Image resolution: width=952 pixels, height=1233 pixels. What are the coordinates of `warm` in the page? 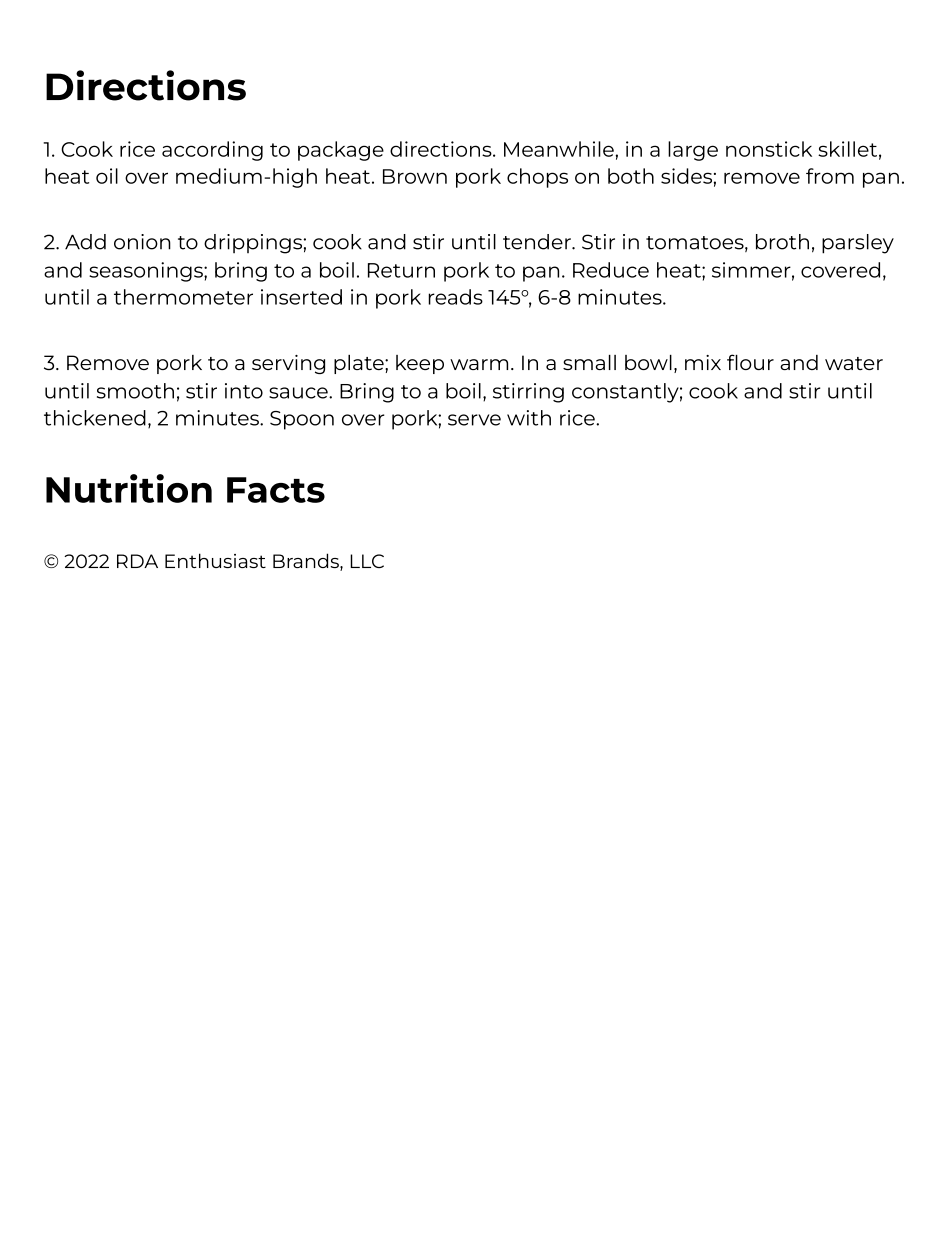 It's located at (479, 364).
